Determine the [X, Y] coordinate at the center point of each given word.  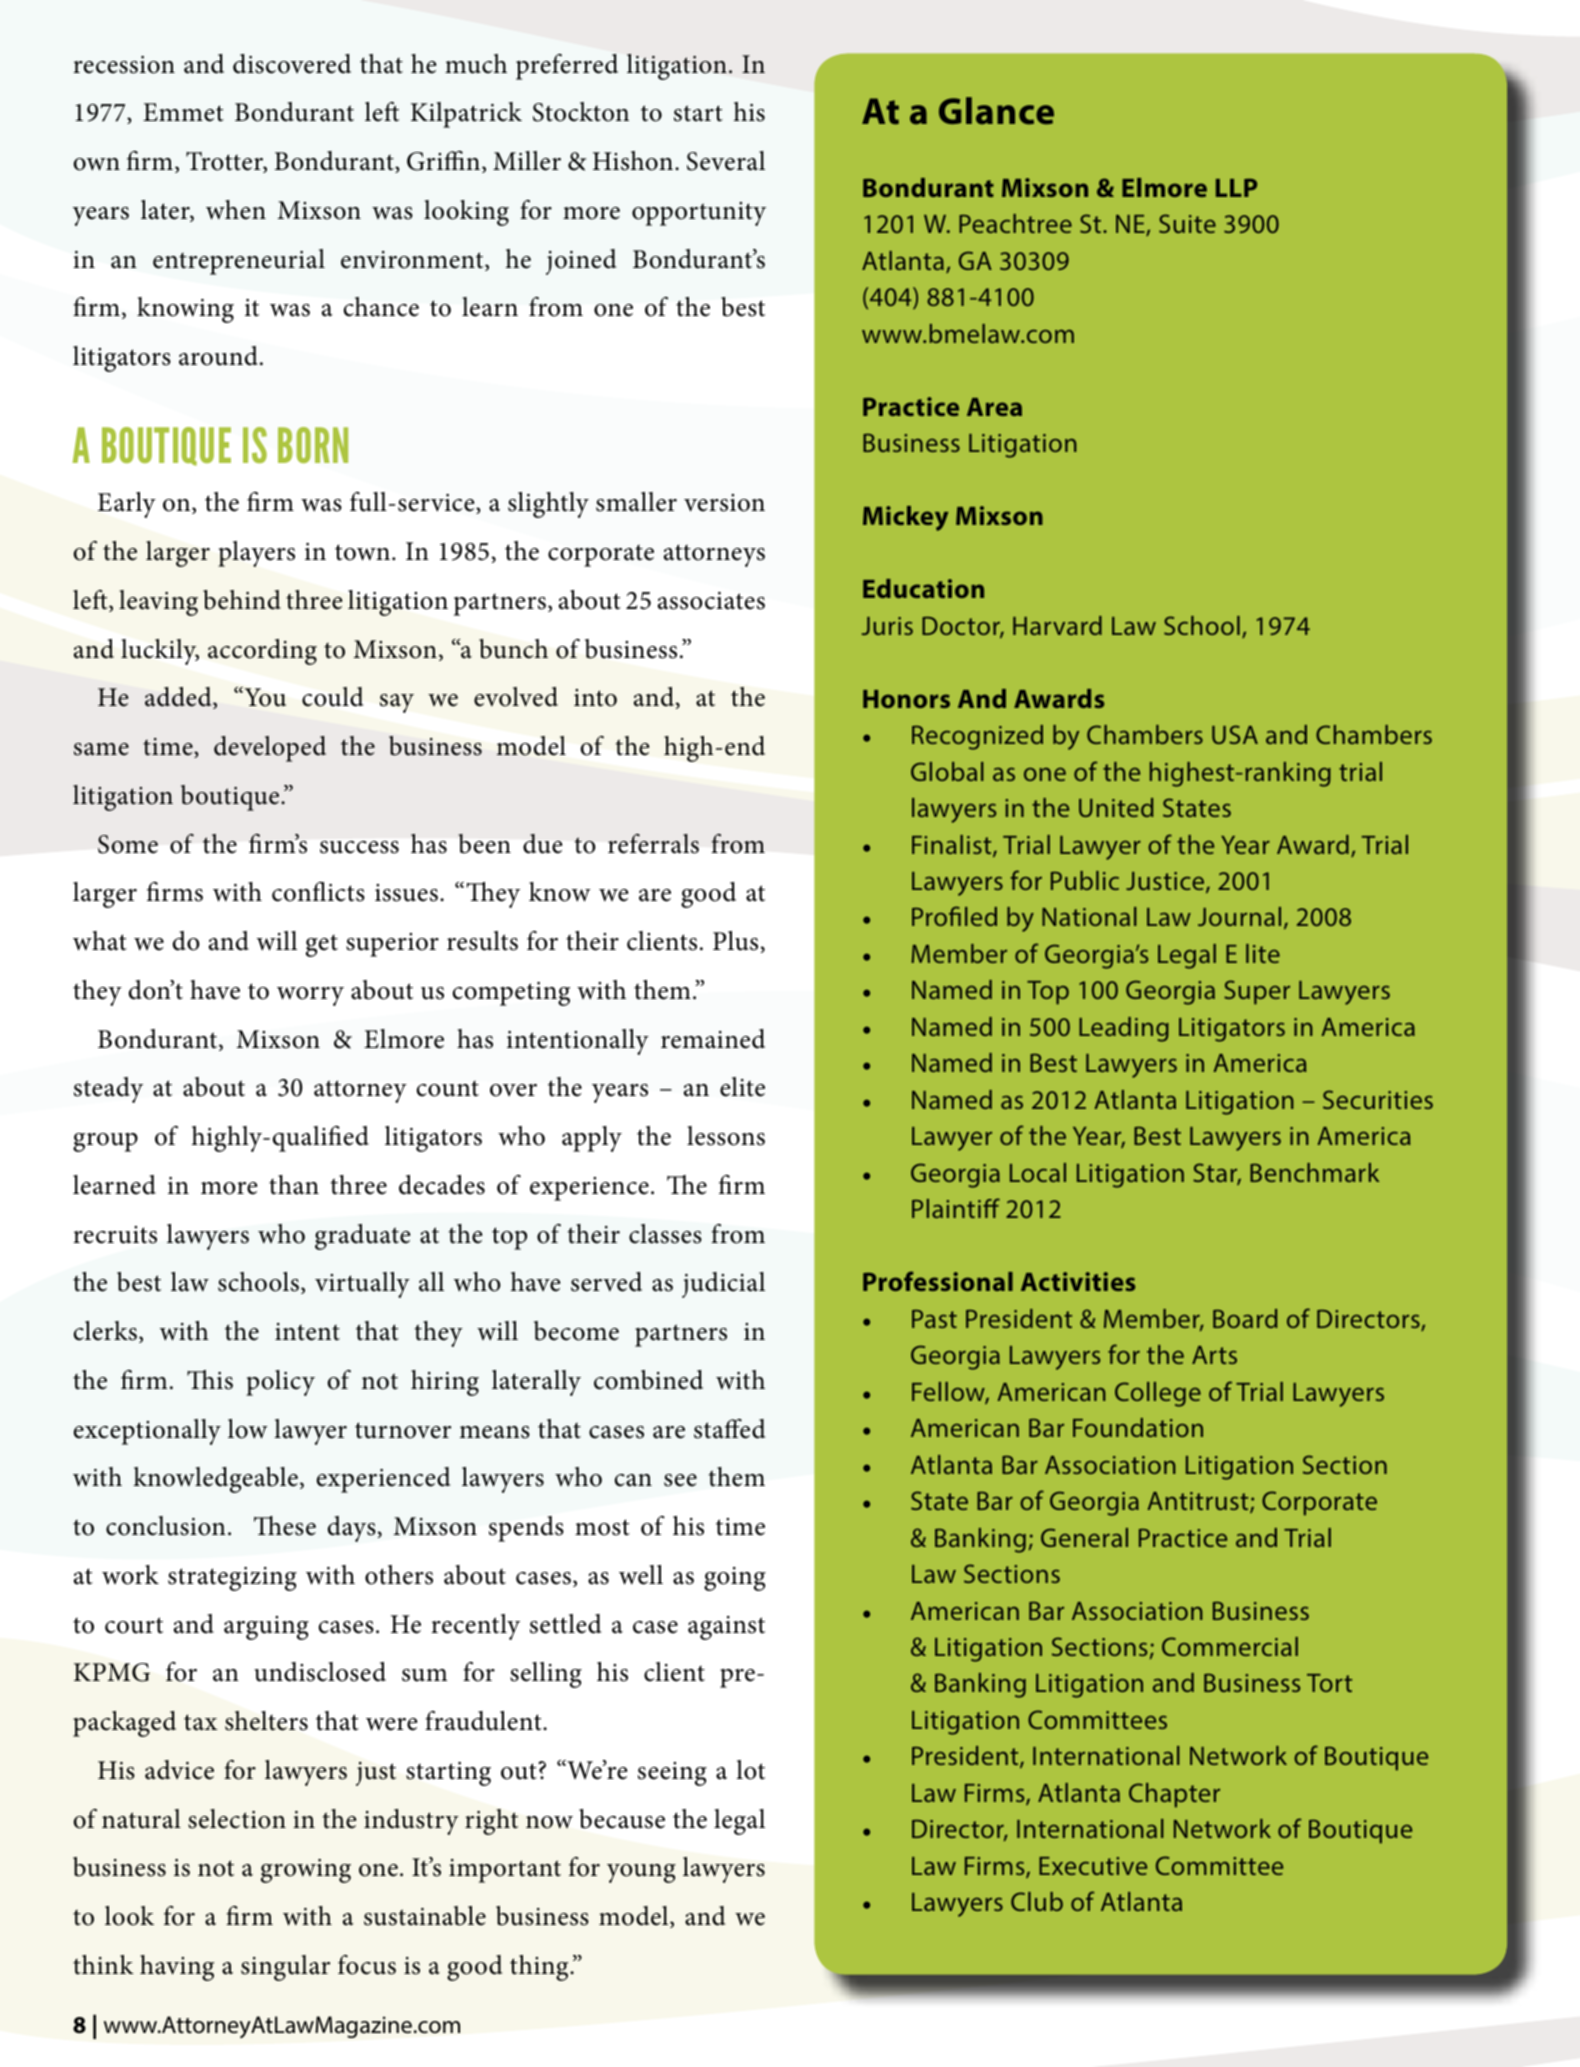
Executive [1093, 1866]
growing [306, 1871]
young [641, 1873]
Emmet [183, 112]
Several [726, 161]
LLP [1236, 187]
